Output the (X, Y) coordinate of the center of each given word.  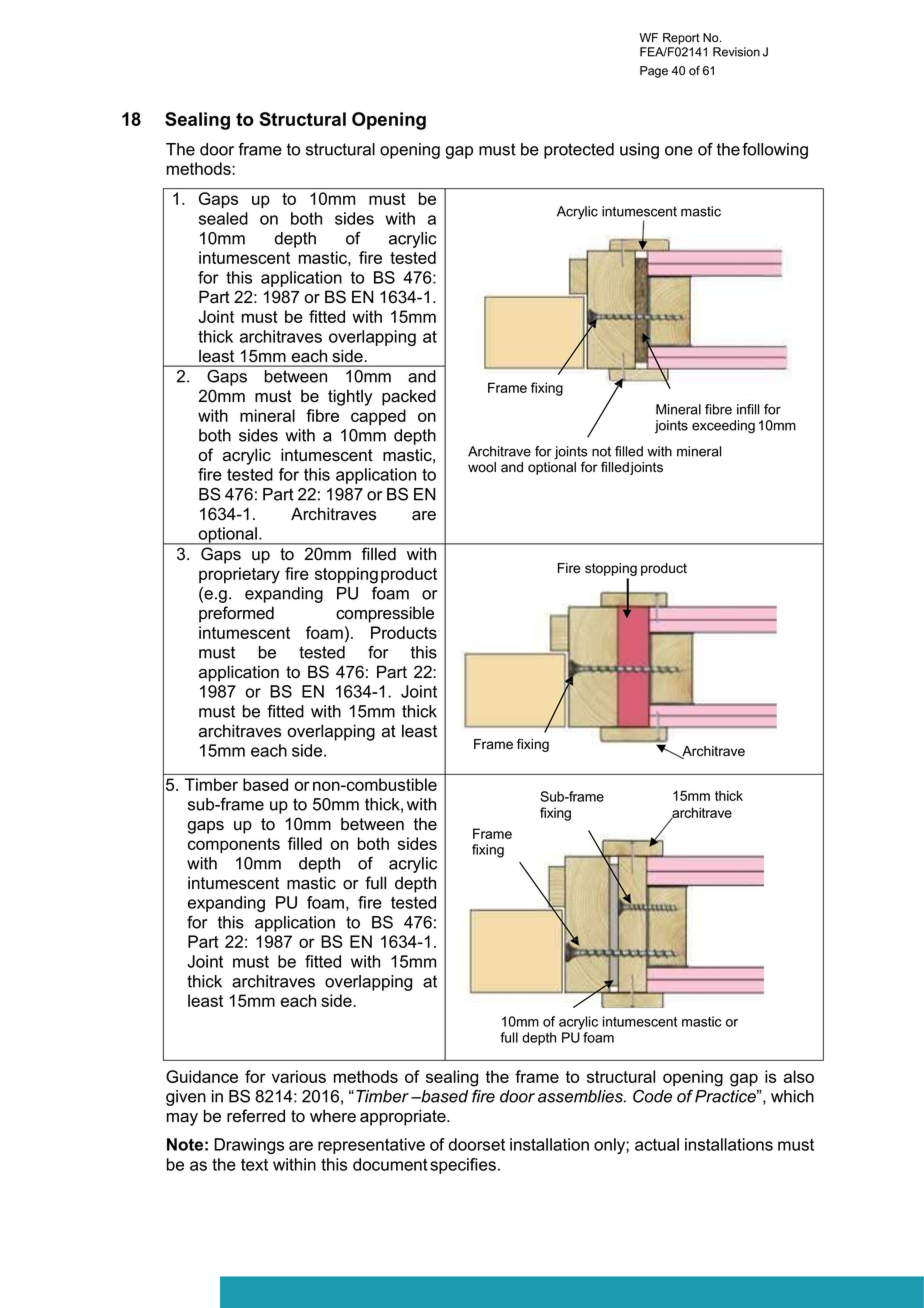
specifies (463, 1166)
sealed (223, 218)
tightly (350, 397)
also (799, 1076)
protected (579, 151)
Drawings (249, 1146)
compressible (385, 614)
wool (482, 467)
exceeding (723, 427)
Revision (736, 52)
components (234, 845)
